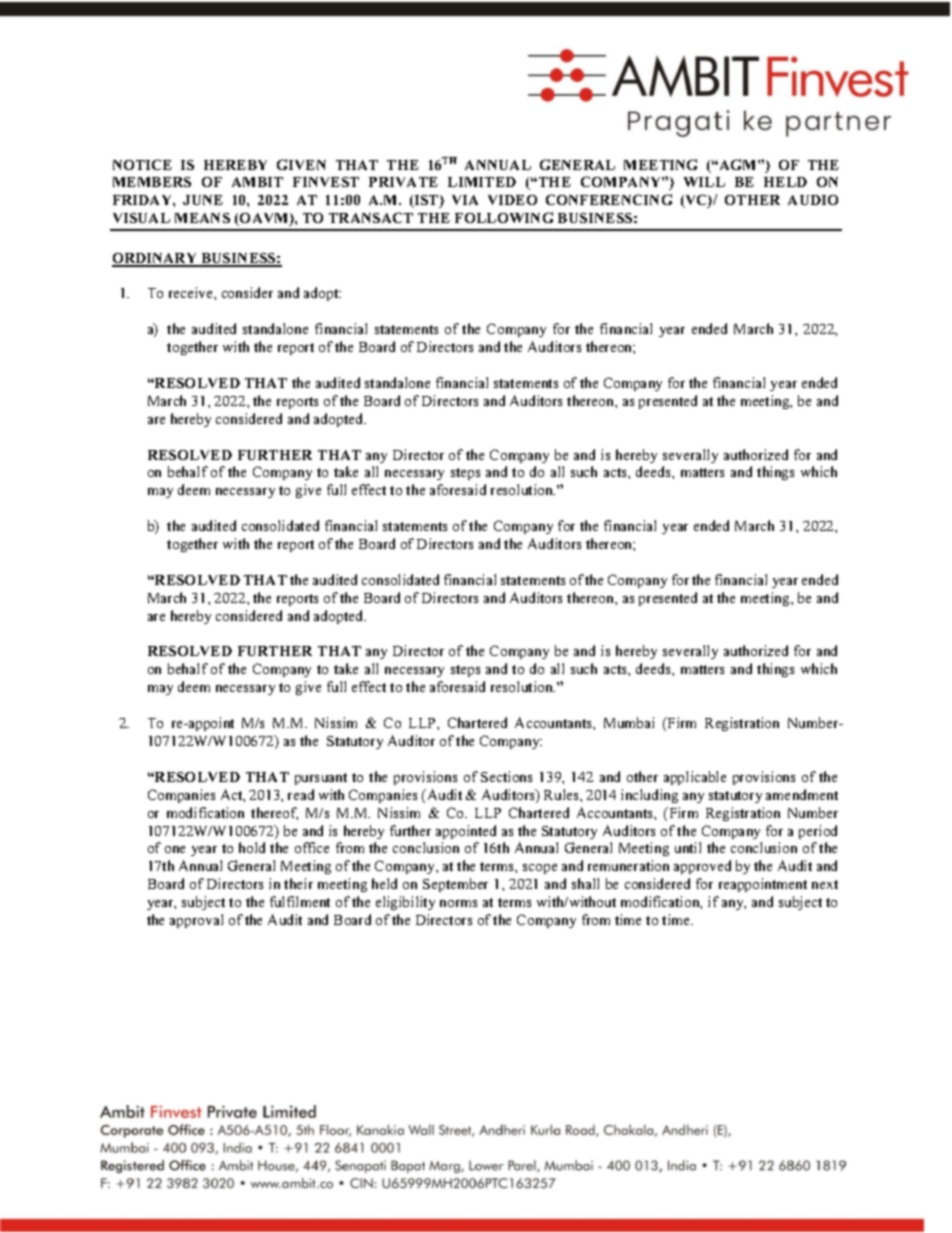 The width and height of the document is (952, 1233). What do you see at coordinates (203, 200) in the document?
I see `JUNE` at bounding box center [203, 200].
